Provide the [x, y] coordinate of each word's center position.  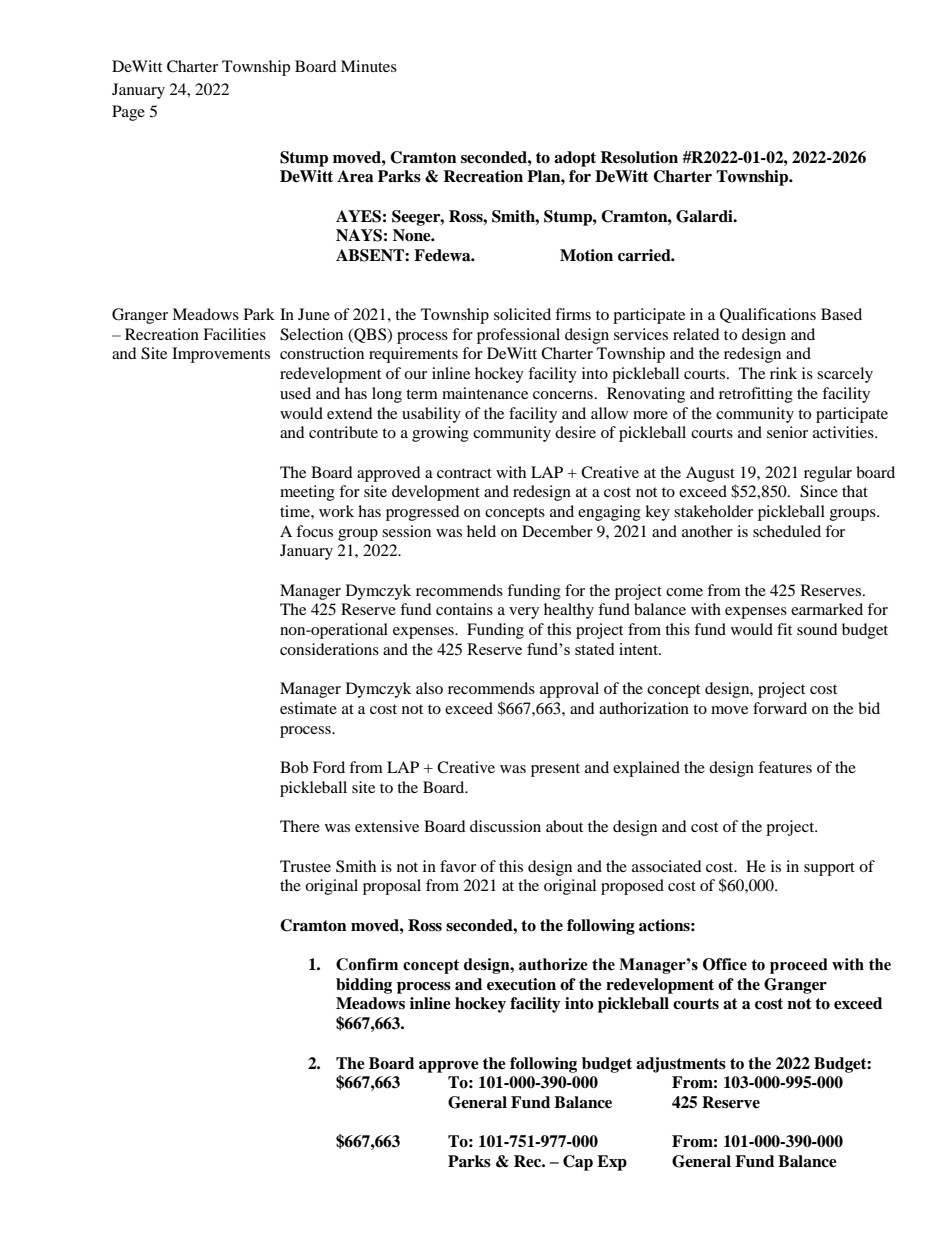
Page [128, 113]
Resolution [639, 157]
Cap [578, 1163]
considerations [329, 649]
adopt [575, 159]
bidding [364, 986]
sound [817, 629]
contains [464, 609]
